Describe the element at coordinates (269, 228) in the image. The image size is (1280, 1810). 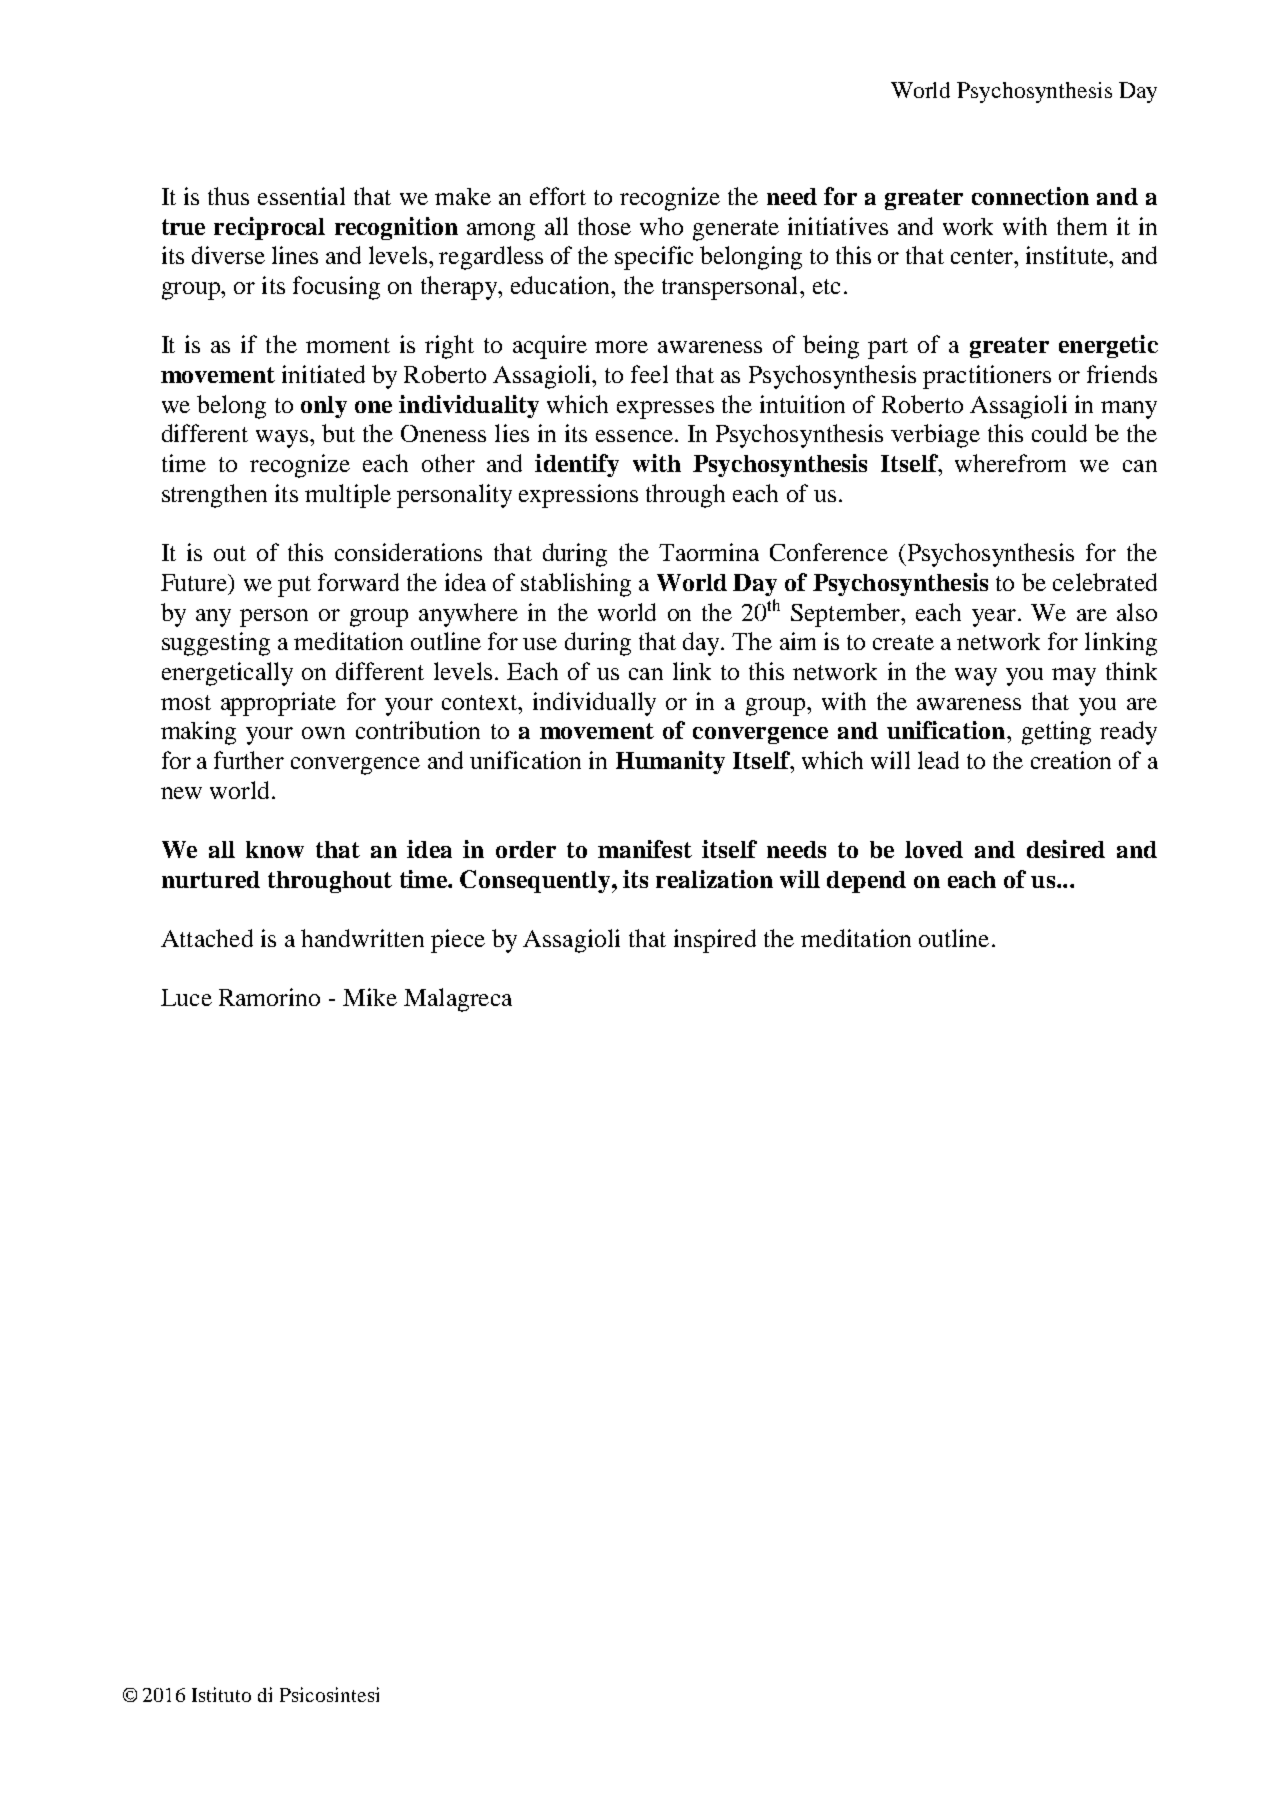
I see `reciprocal` at that location.
